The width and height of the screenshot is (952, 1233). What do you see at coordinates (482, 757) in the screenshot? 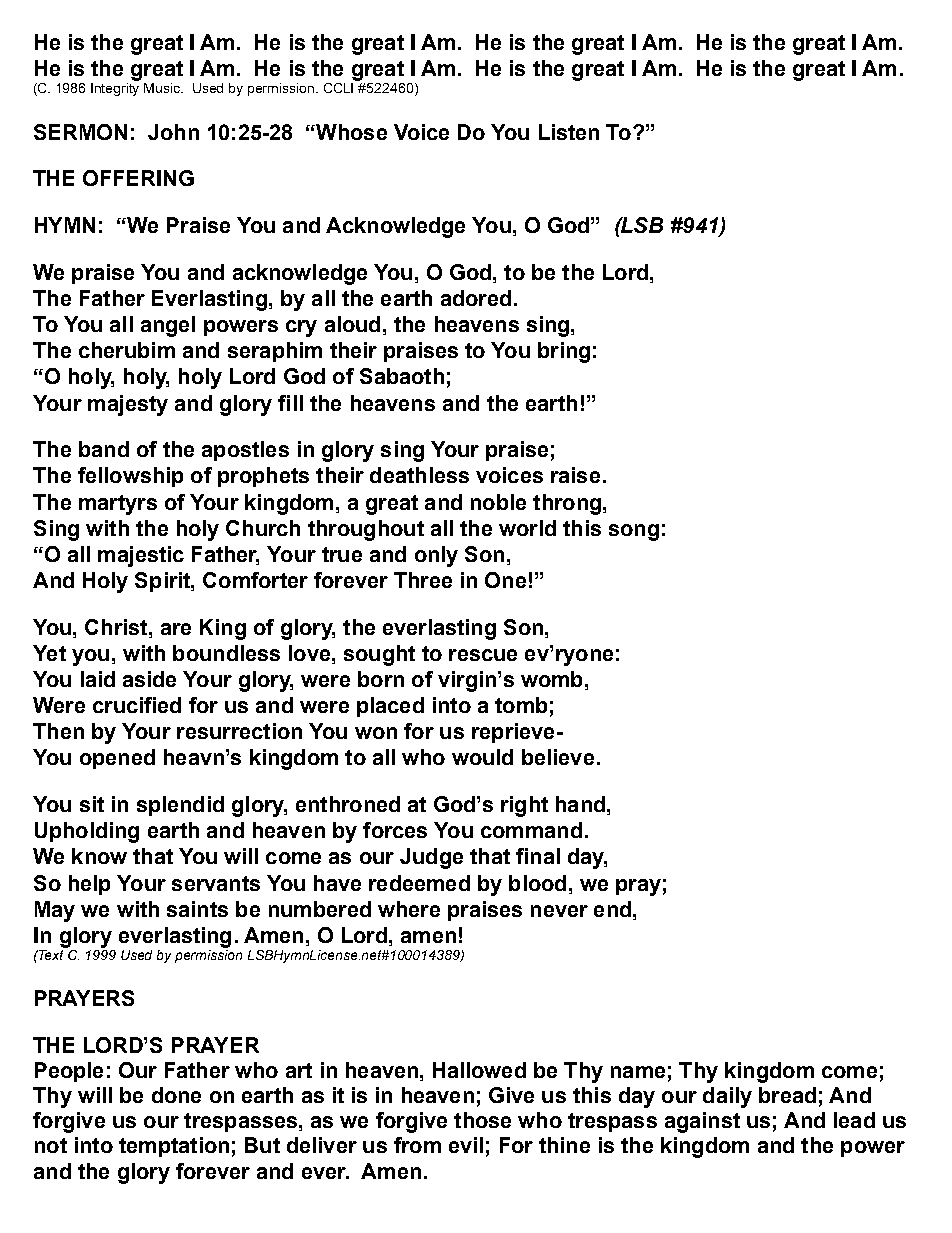
I see `would` at bounding box center [482, 757].
